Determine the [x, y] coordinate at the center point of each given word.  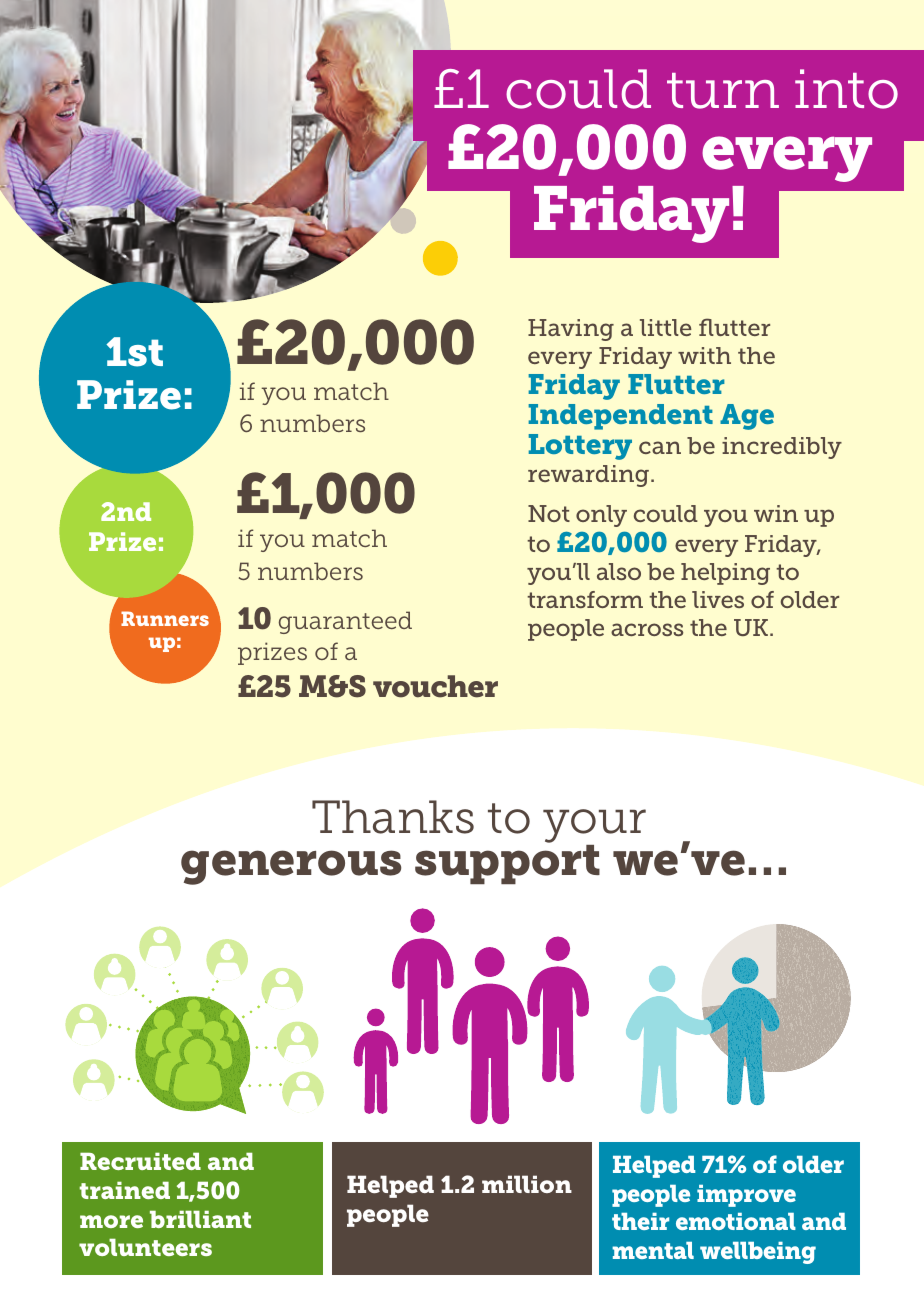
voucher [435, 686]
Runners [165, 618]
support [507, 864]
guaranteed [345, 622]
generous [291, 867]
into [846, 89]
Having [571, 330]
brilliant [200, 1219]
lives [718, 599]
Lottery [580, 447]
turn [723, 91]
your [594, 827]
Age [747, 417]
